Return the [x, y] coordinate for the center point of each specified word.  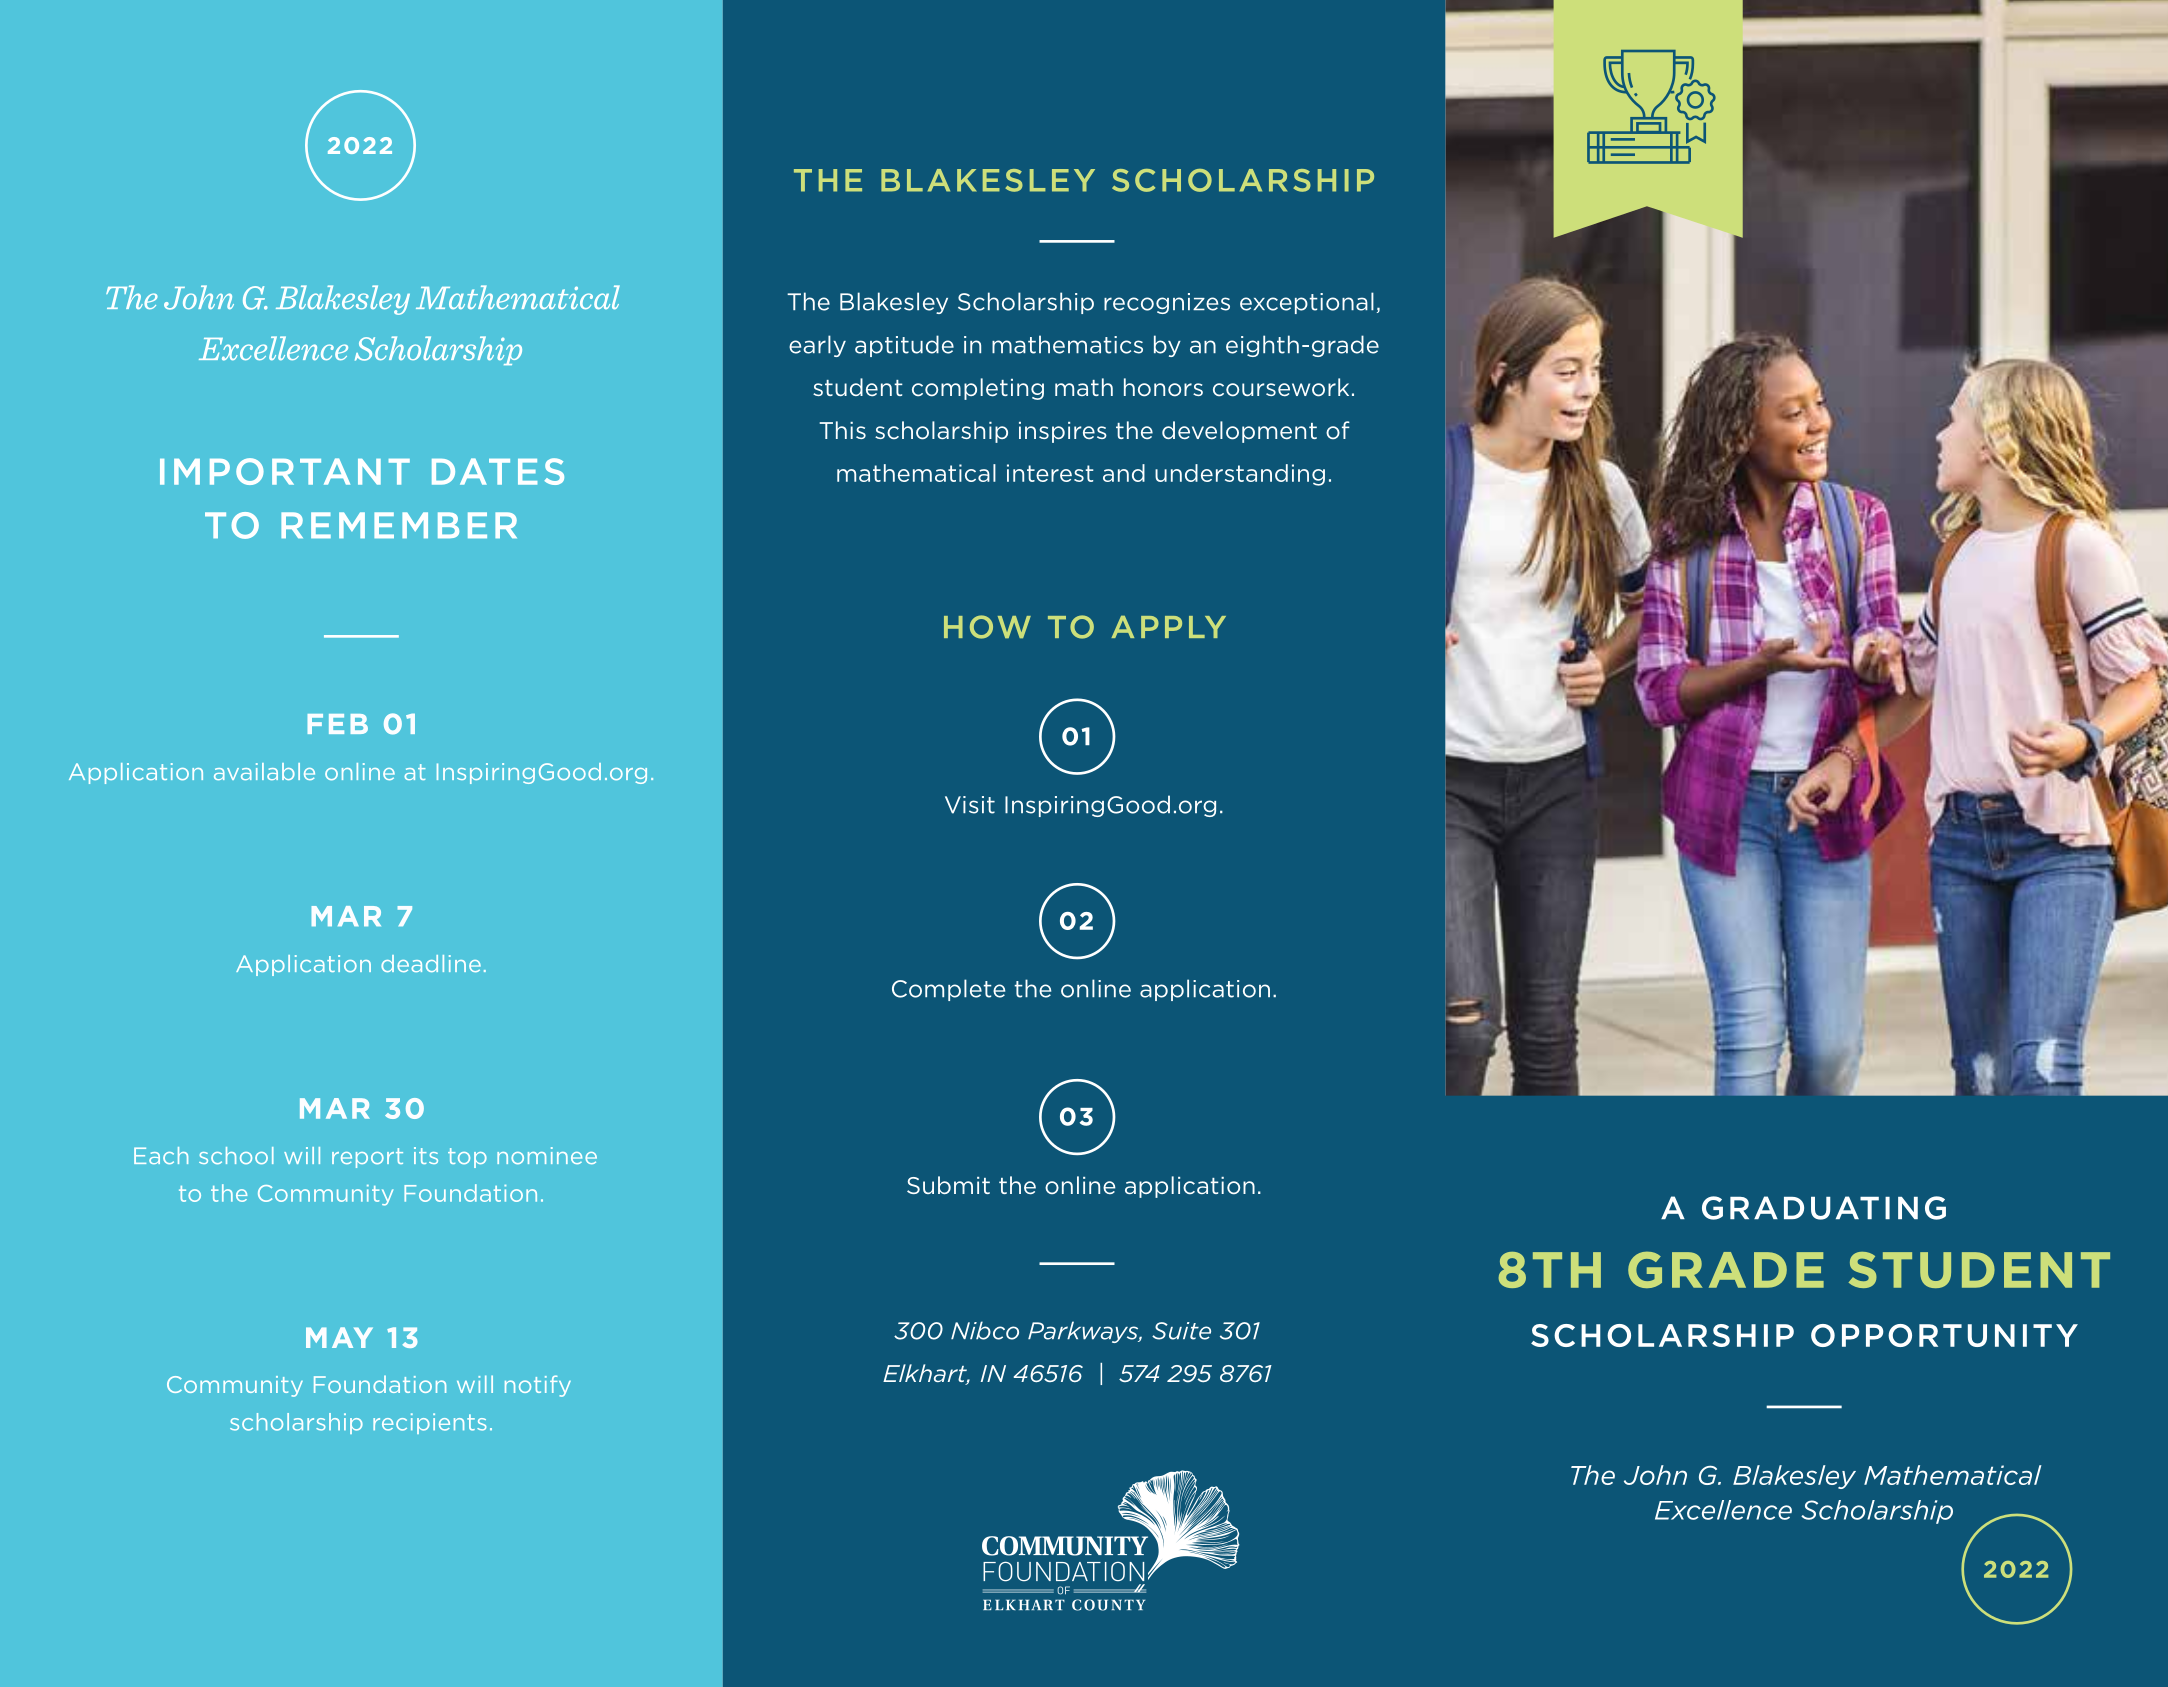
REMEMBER [399, 525]
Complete [948, 990]
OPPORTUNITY [1944, 1335]
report [367, 1158]
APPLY [1168, 627]
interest [1050, 473]
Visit [970, 805]
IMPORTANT [285, 471]
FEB [338, 724]
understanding [1240, 475]
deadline [431, 963]
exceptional [1307, 303]
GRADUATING [1824, 1208]
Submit [948, 1185]
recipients [429, 1423]
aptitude [904, 346]
